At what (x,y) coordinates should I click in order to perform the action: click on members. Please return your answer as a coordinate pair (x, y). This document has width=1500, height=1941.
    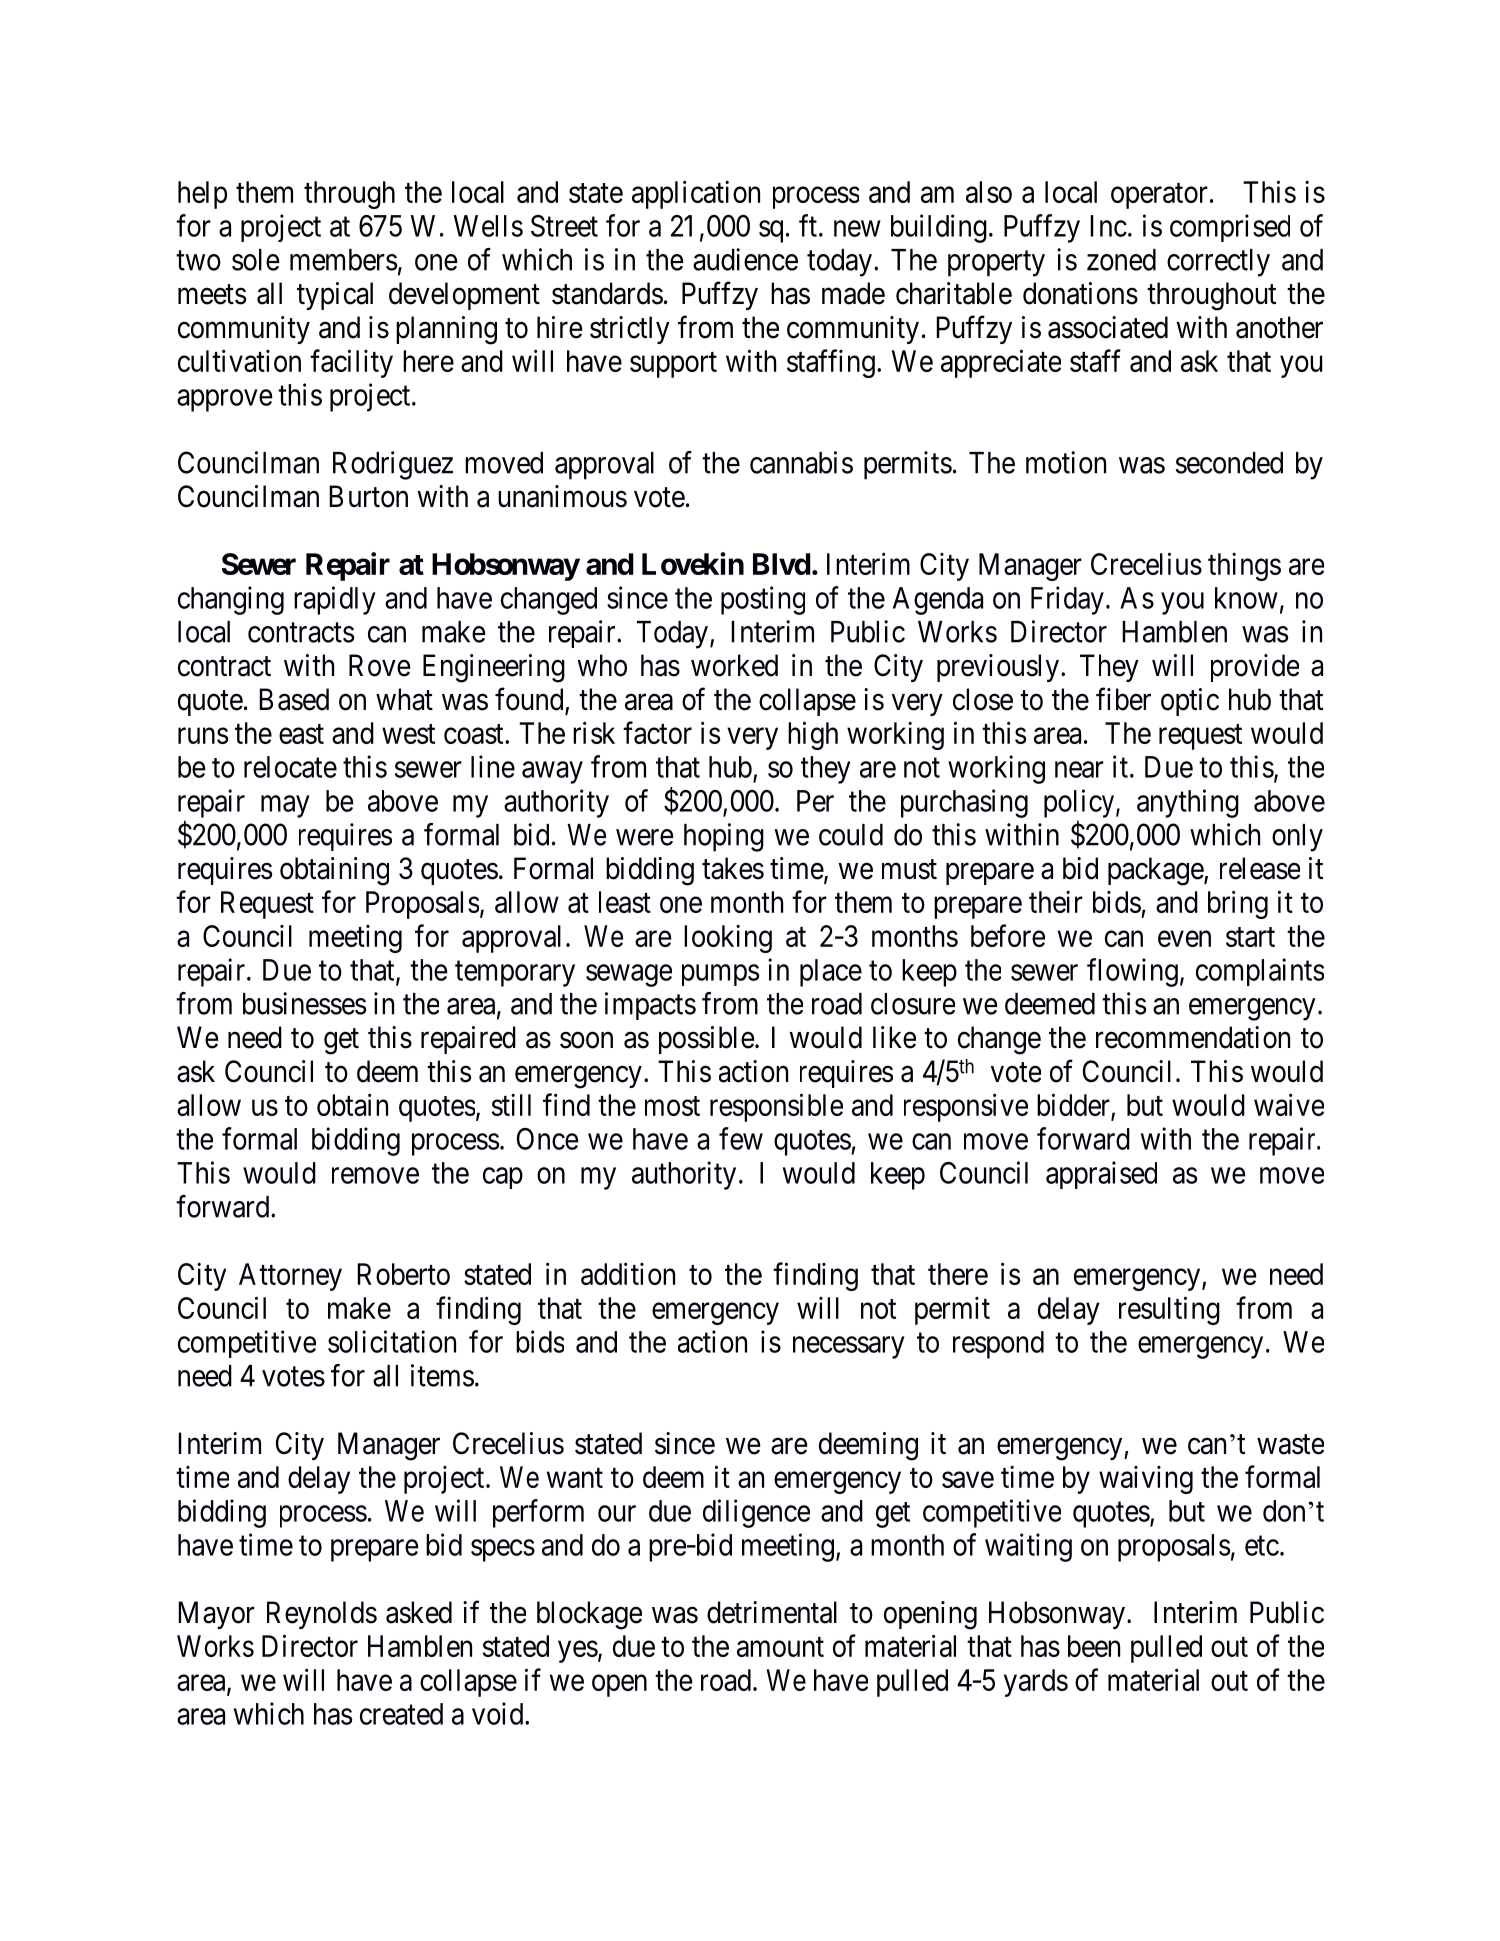
    Looking at the image, I should click on (343, 260).
